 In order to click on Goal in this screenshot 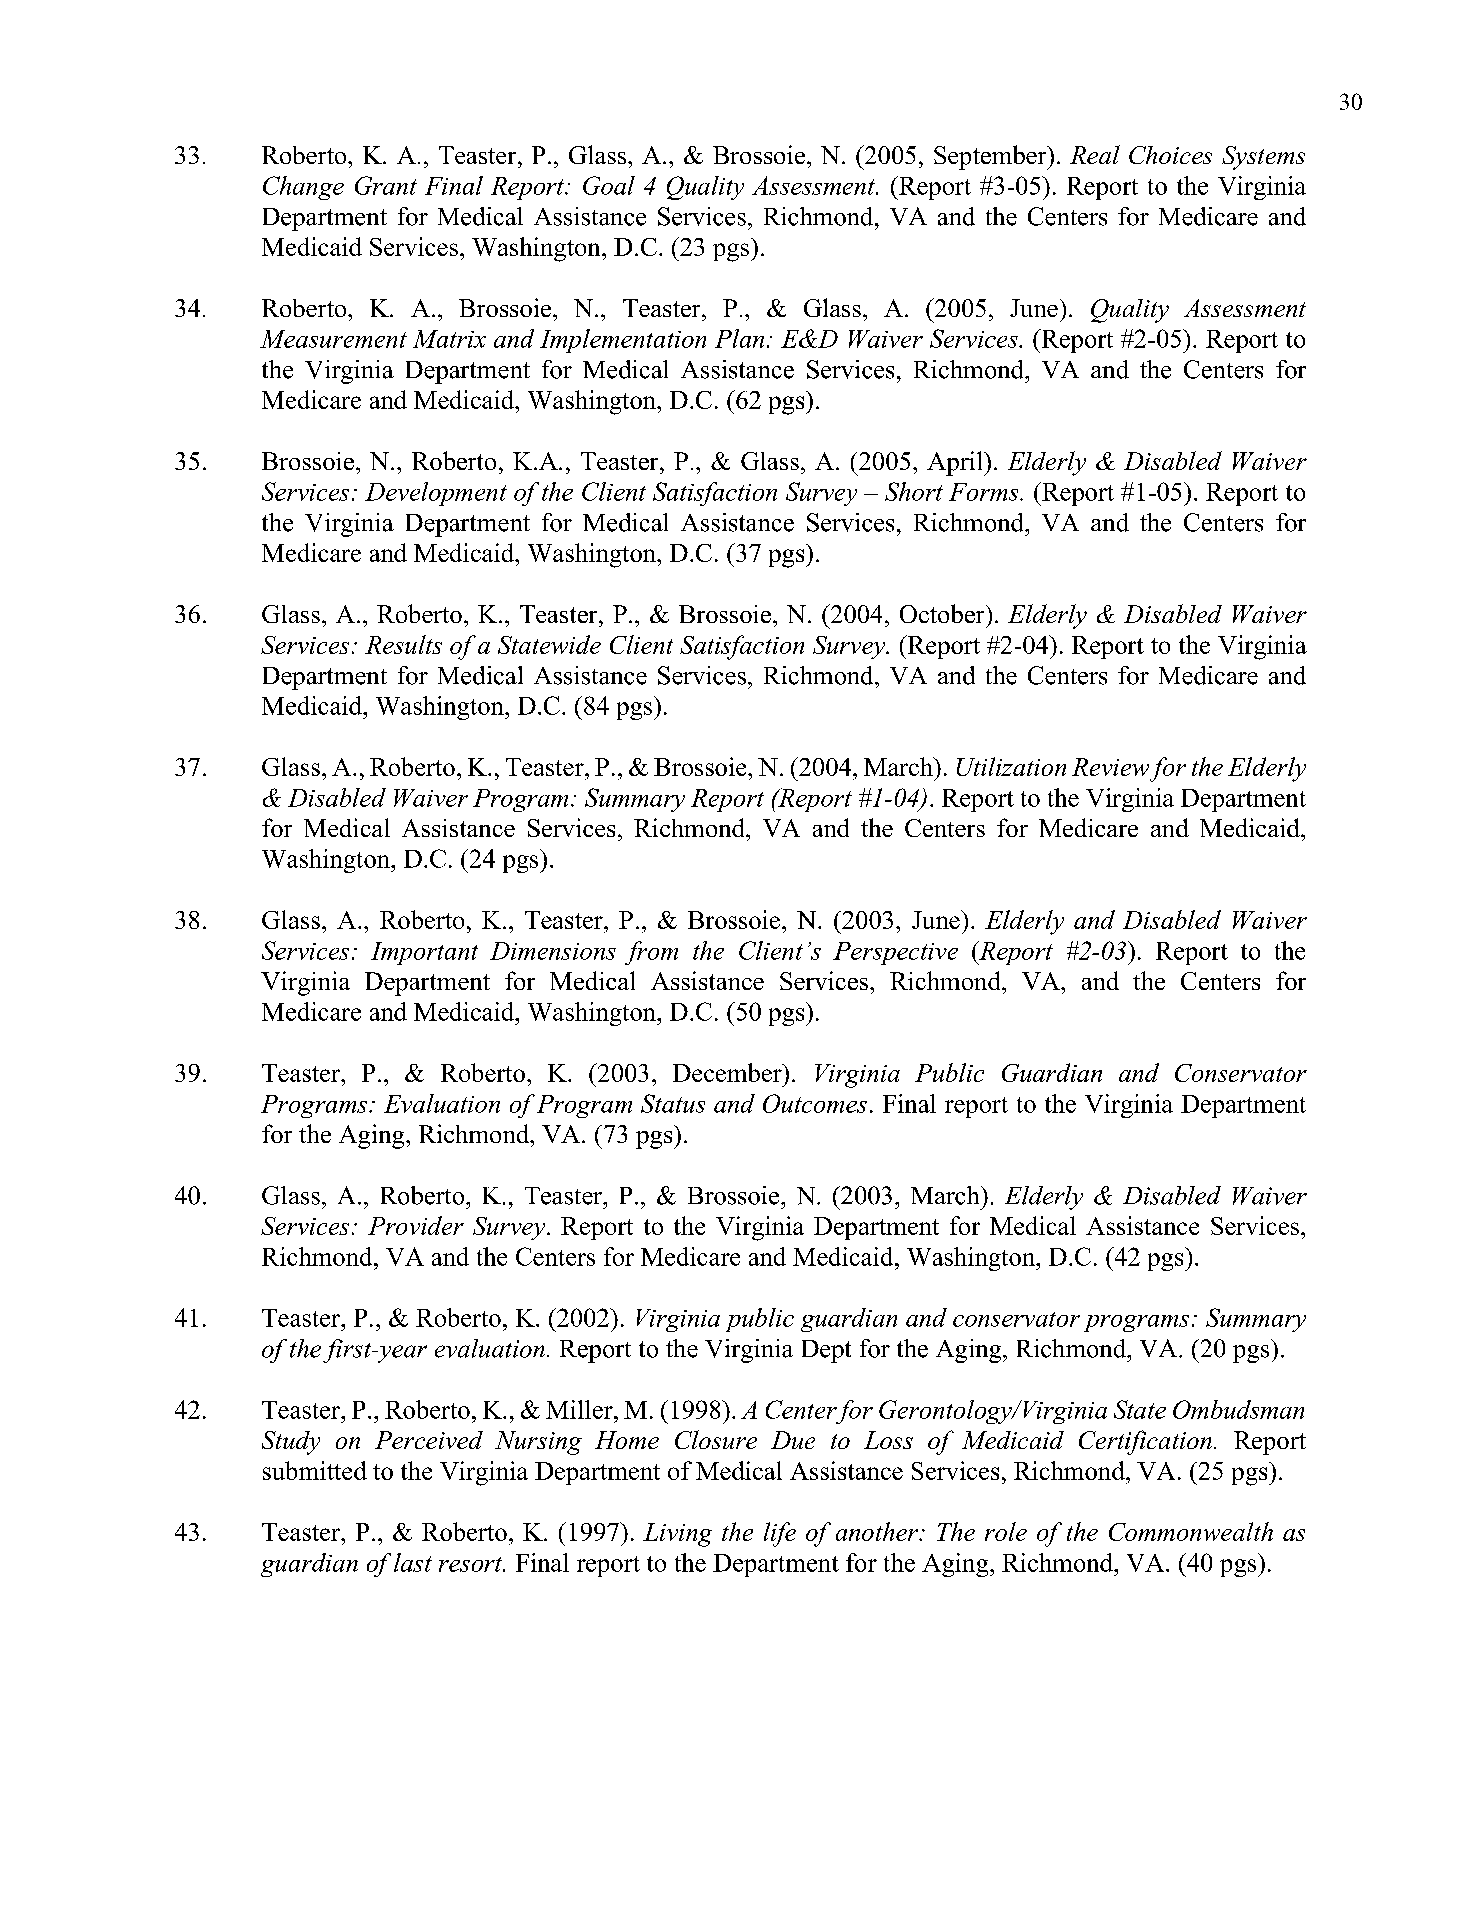, I will do `click(609, 185)`.
